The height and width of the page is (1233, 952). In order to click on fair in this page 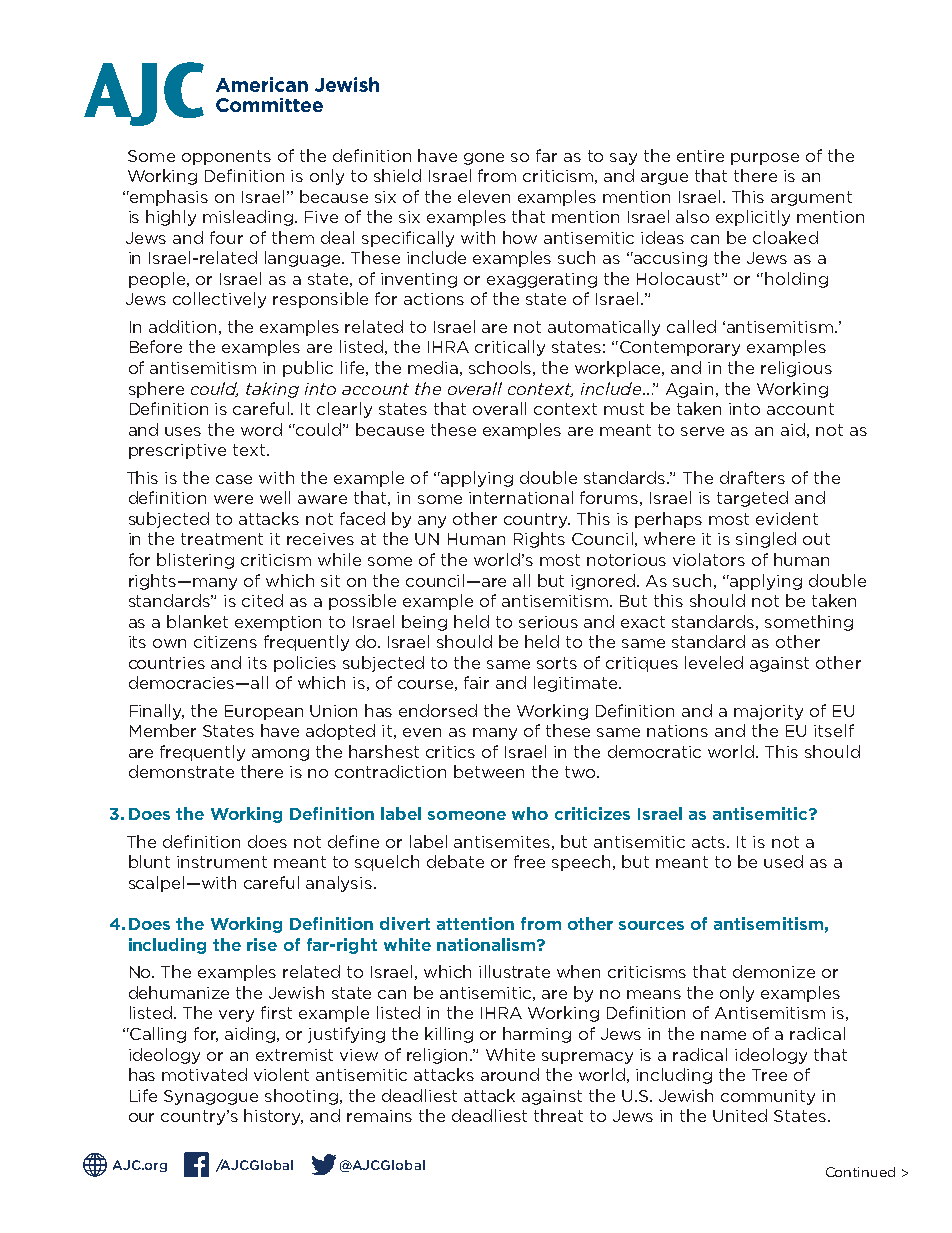, I will do `click(476, 682)`.
